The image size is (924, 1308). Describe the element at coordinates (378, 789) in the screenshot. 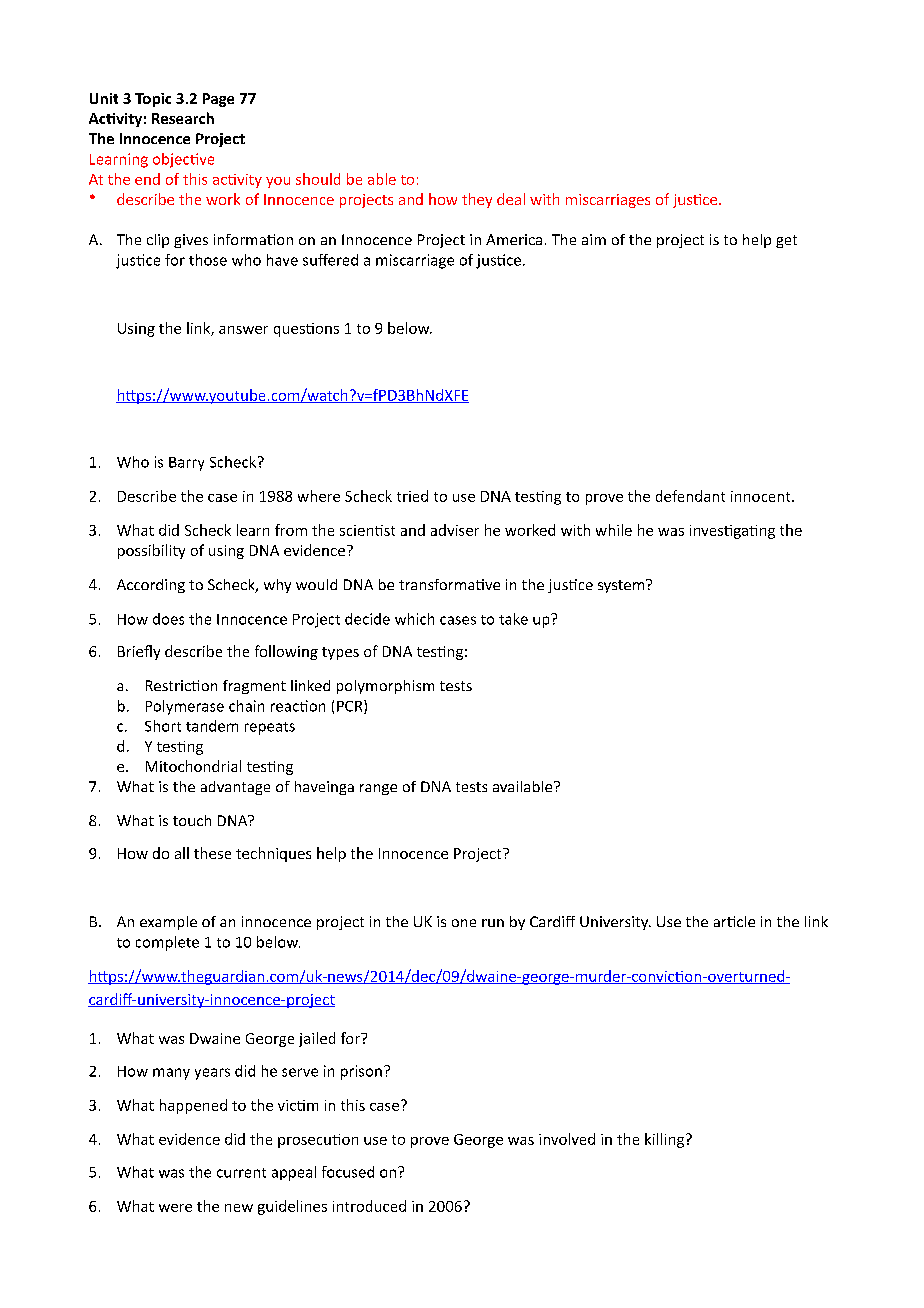

I see `range` at that location.
